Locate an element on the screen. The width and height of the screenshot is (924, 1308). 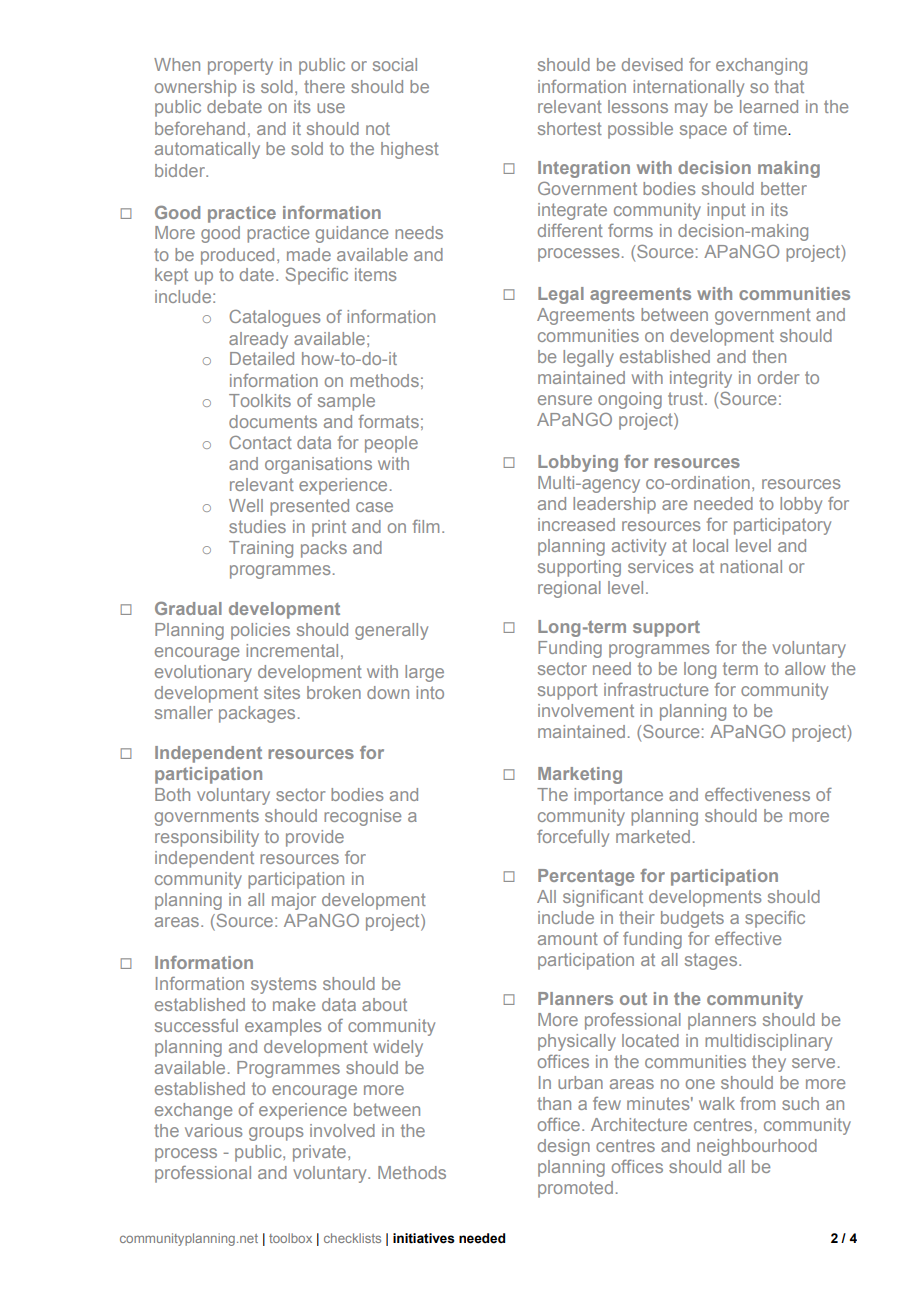
debate is located at coordinates (234, 106).
